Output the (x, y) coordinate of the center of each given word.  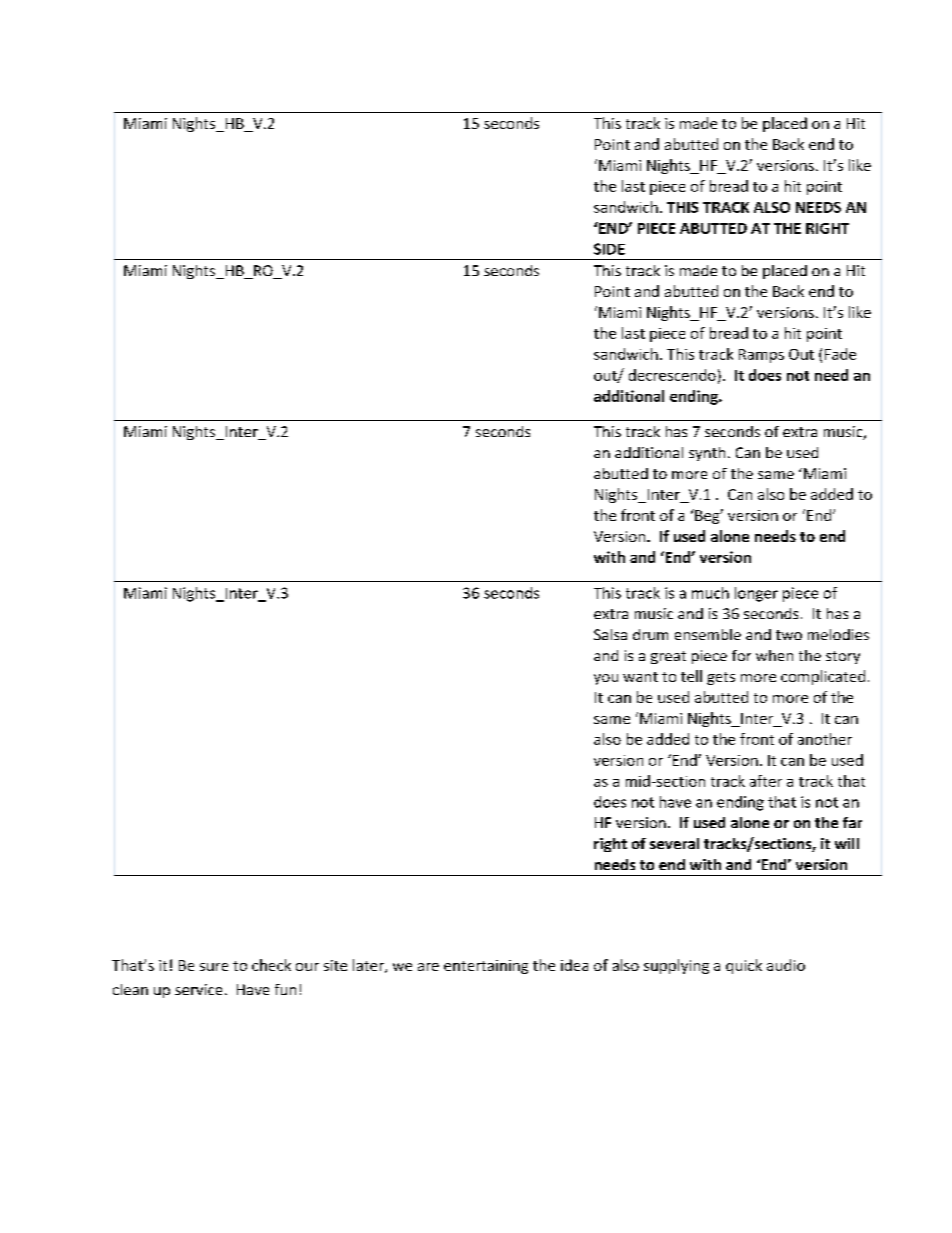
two (789, 635)
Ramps (761, 356)
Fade (840, 354)
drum (650, 634)
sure (214, 967)
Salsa (610, 634)
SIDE (609, 249)
